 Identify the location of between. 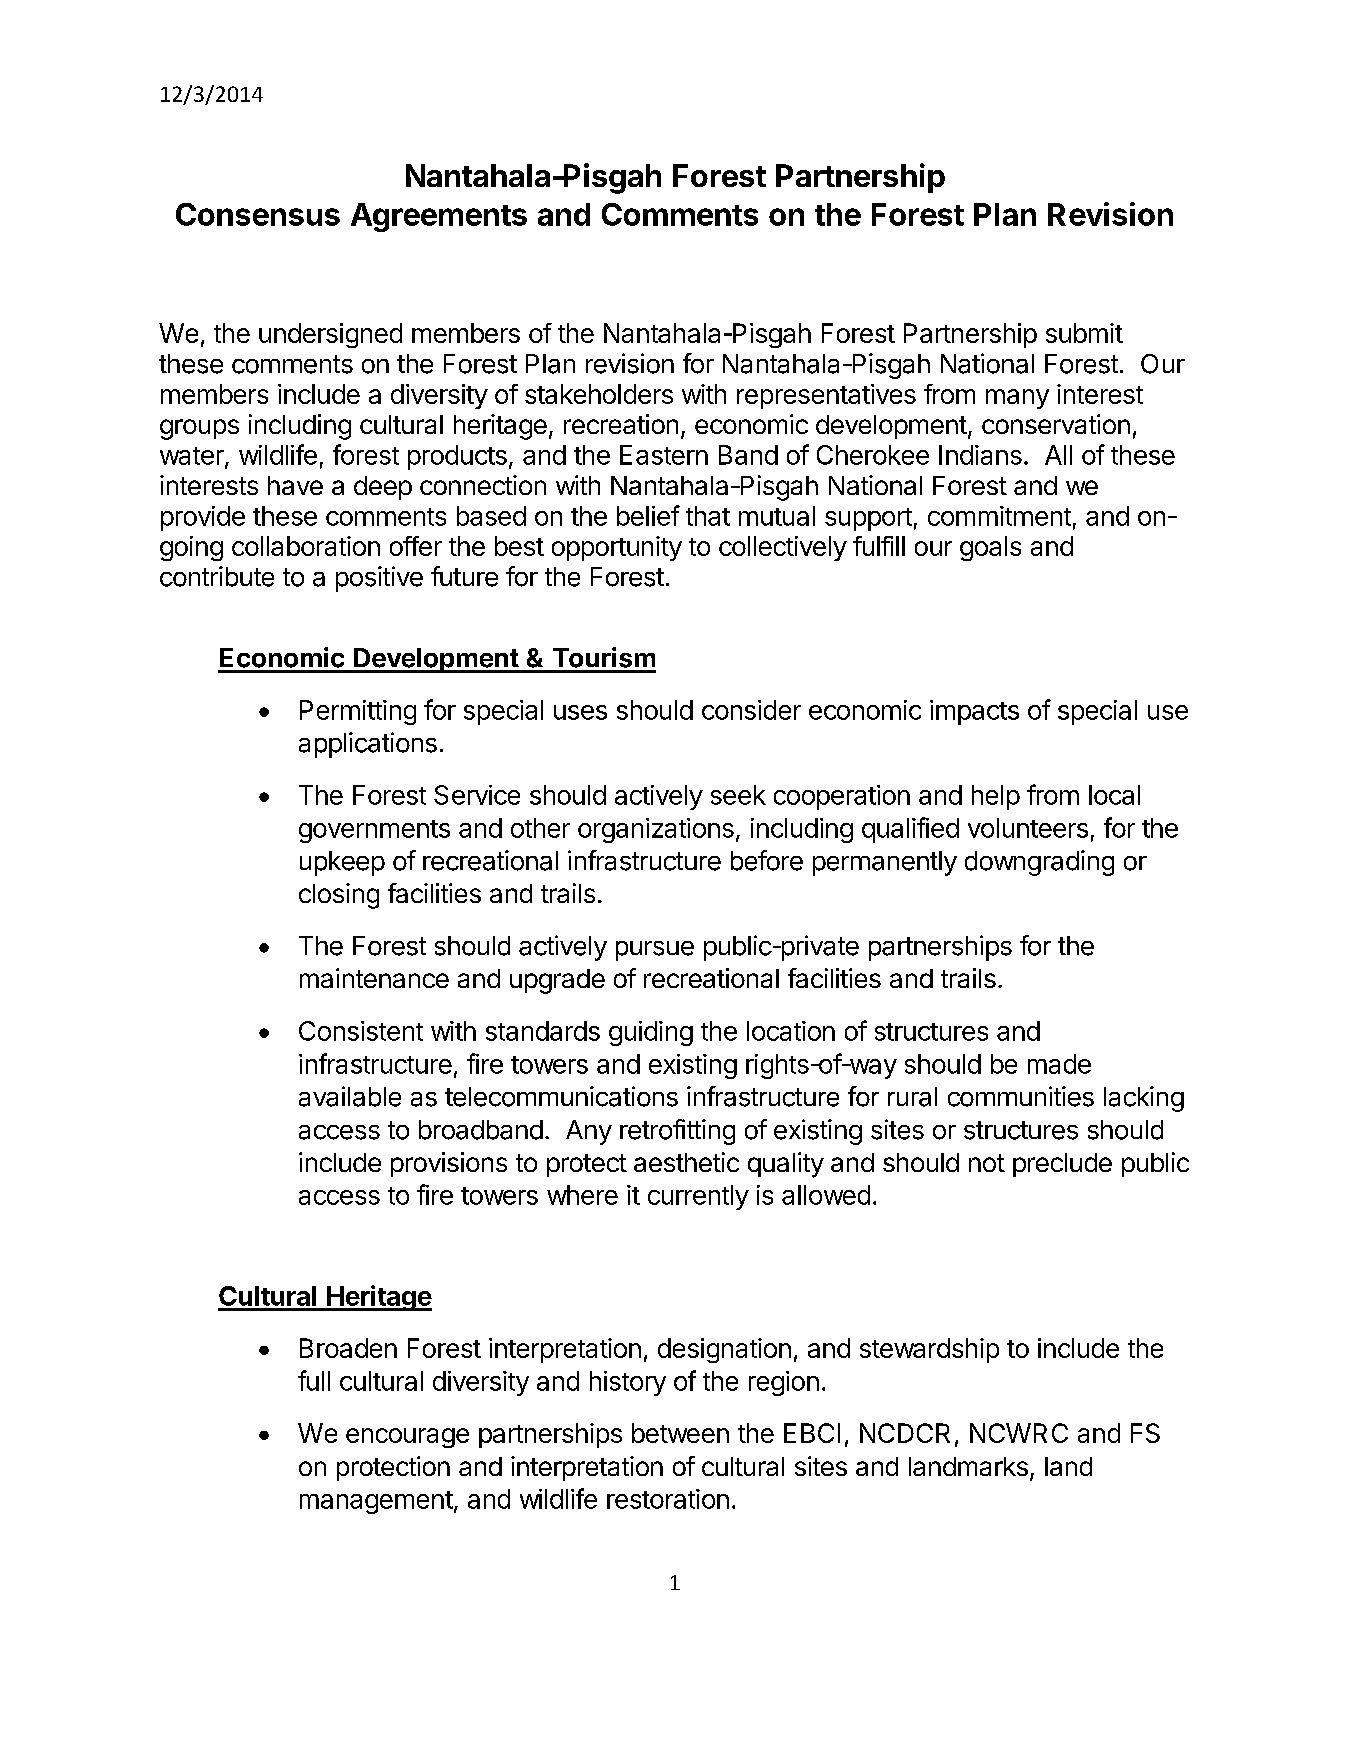
(680, 1433).
